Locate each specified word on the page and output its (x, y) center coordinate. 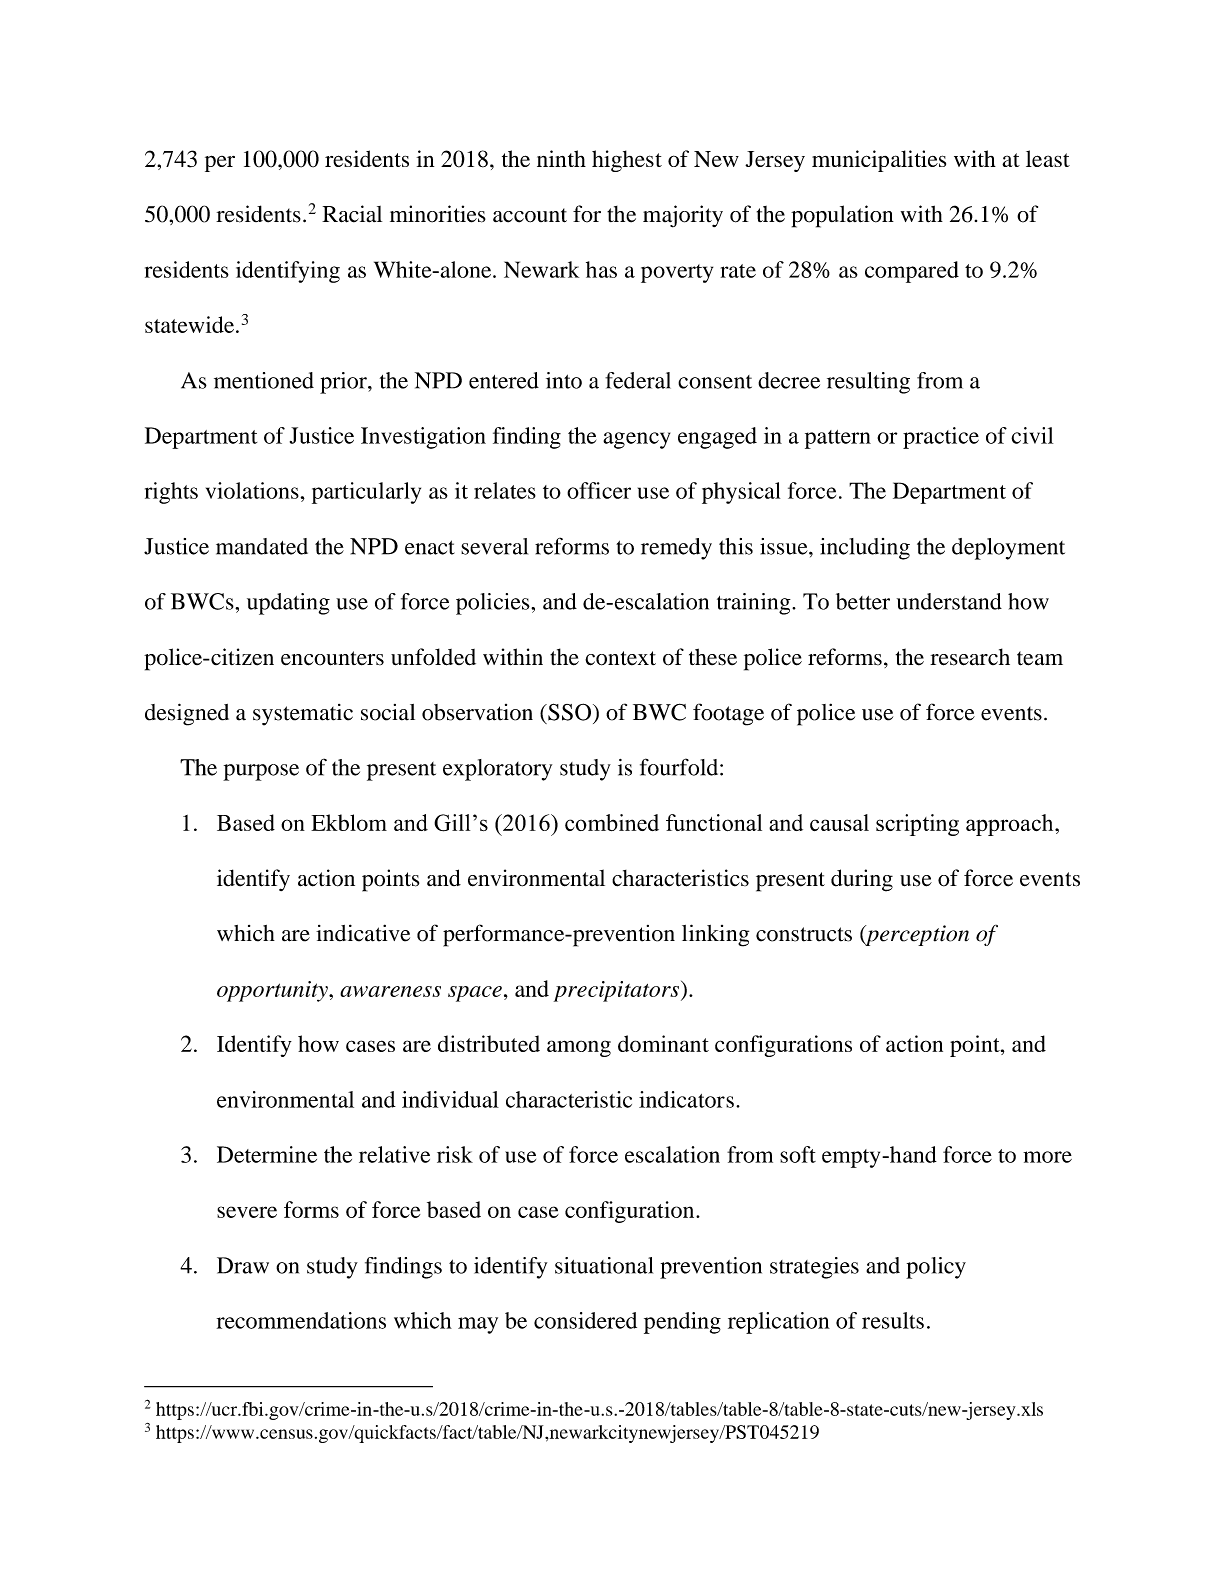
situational (604, 1265)
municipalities (879, 161)
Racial (352, 214)
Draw (243, 1265)
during (862, 880)
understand (949, 601)
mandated (262, 546)
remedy (676, 549)
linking (715, 935)
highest (627, 161)
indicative (363, 933)
